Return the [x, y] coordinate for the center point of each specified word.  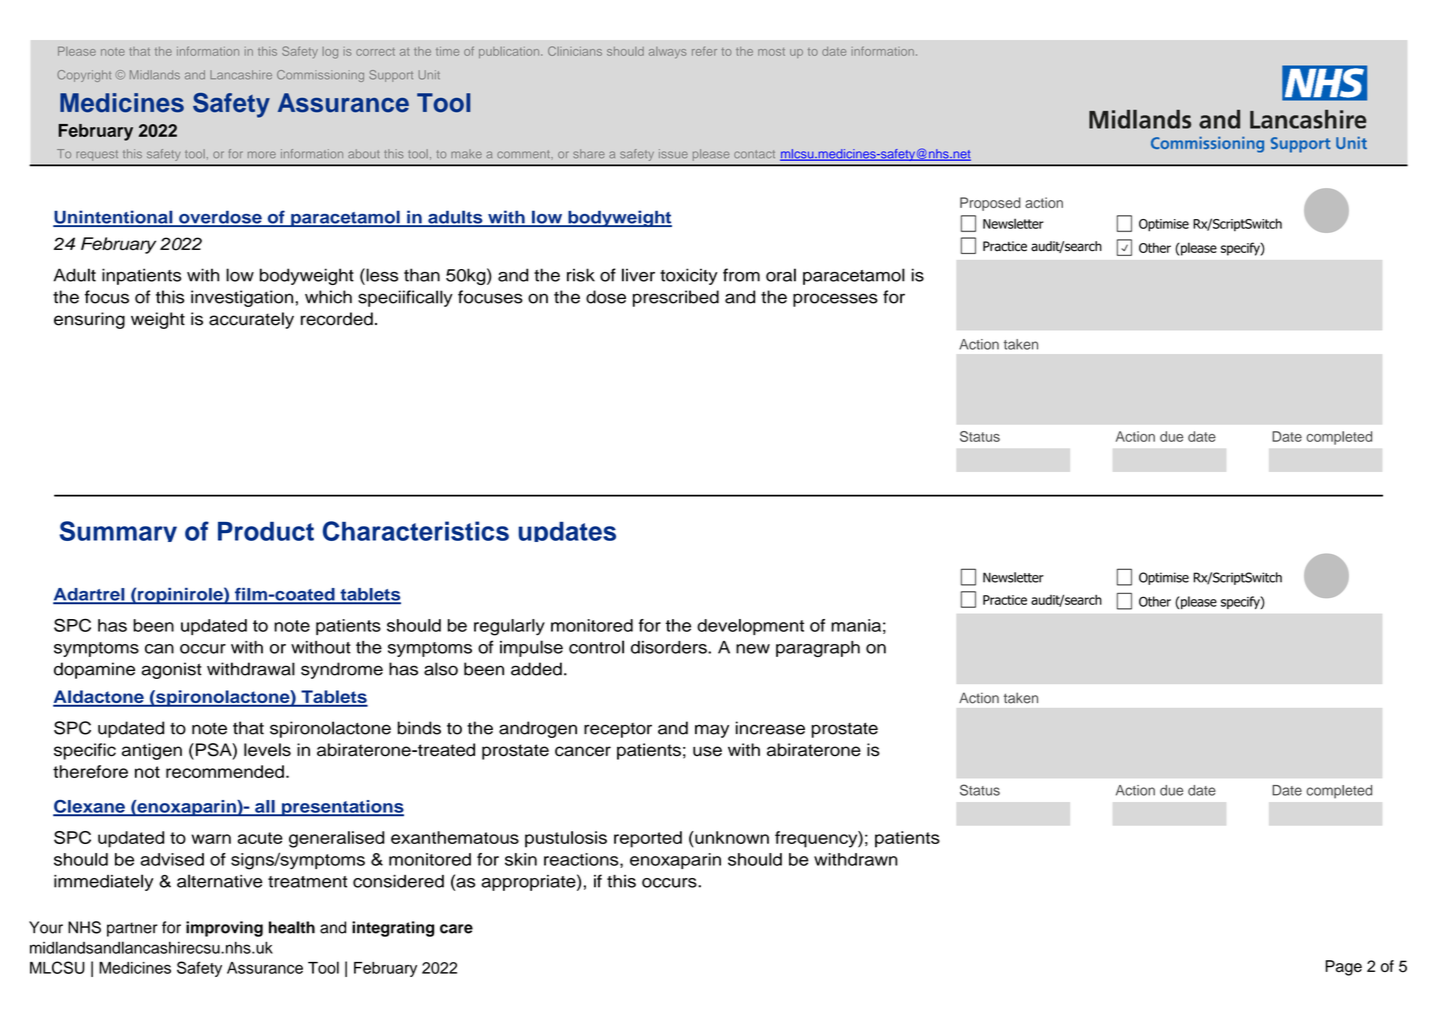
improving [224, 929]
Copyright [84, 76]
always [667, 53]
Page [1343, 968]
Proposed [990, 204]
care [456, 929]
